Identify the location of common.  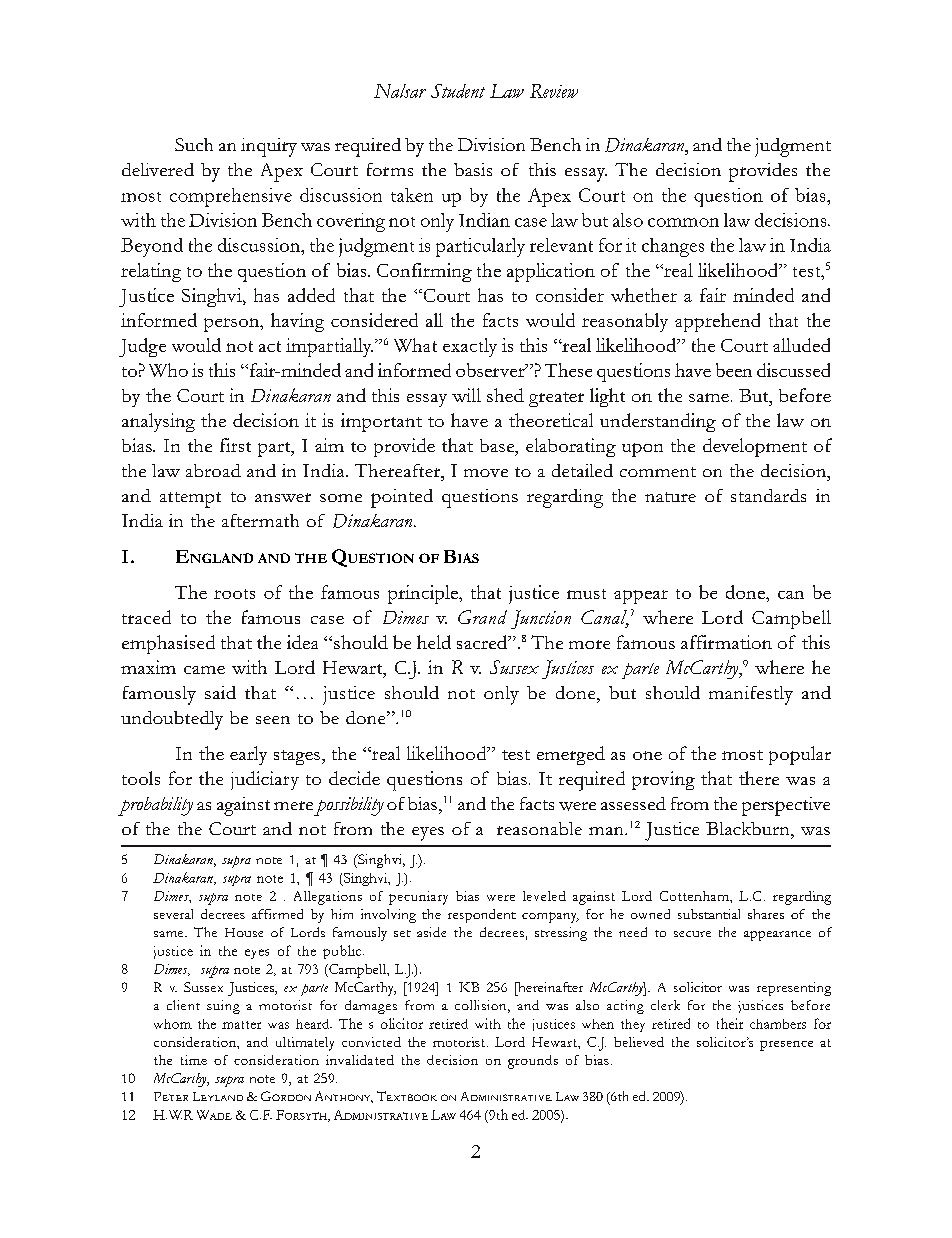
(683, 222).
